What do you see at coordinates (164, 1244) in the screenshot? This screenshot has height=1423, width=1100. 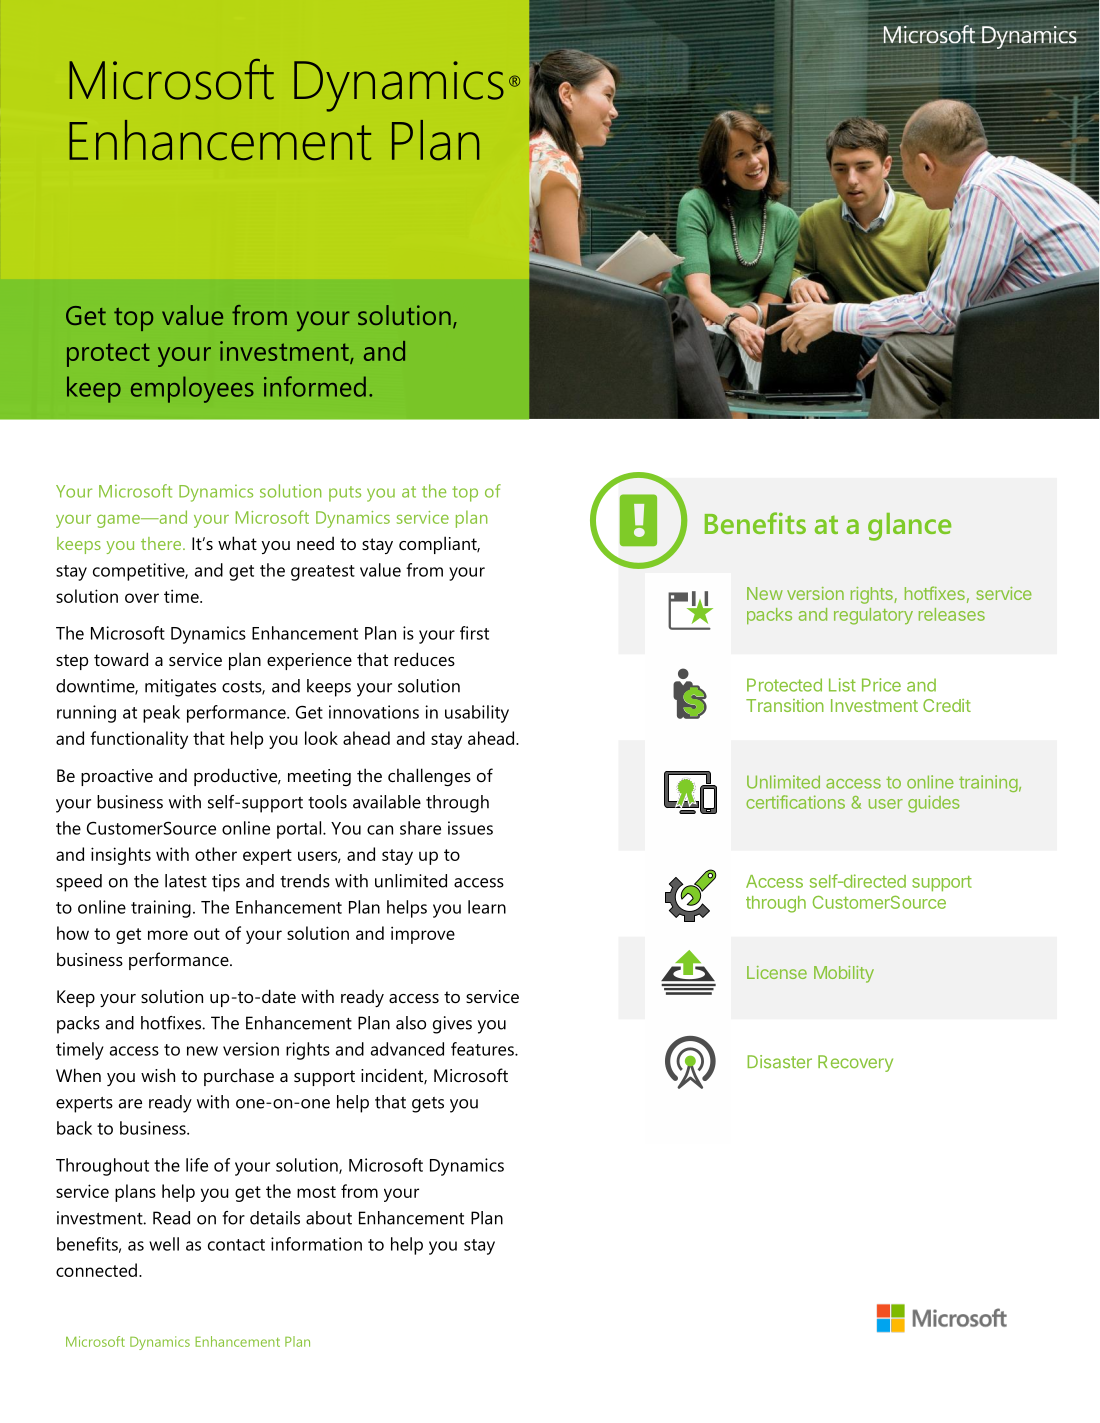 I see `well` at bounding box center [164, 1244].
